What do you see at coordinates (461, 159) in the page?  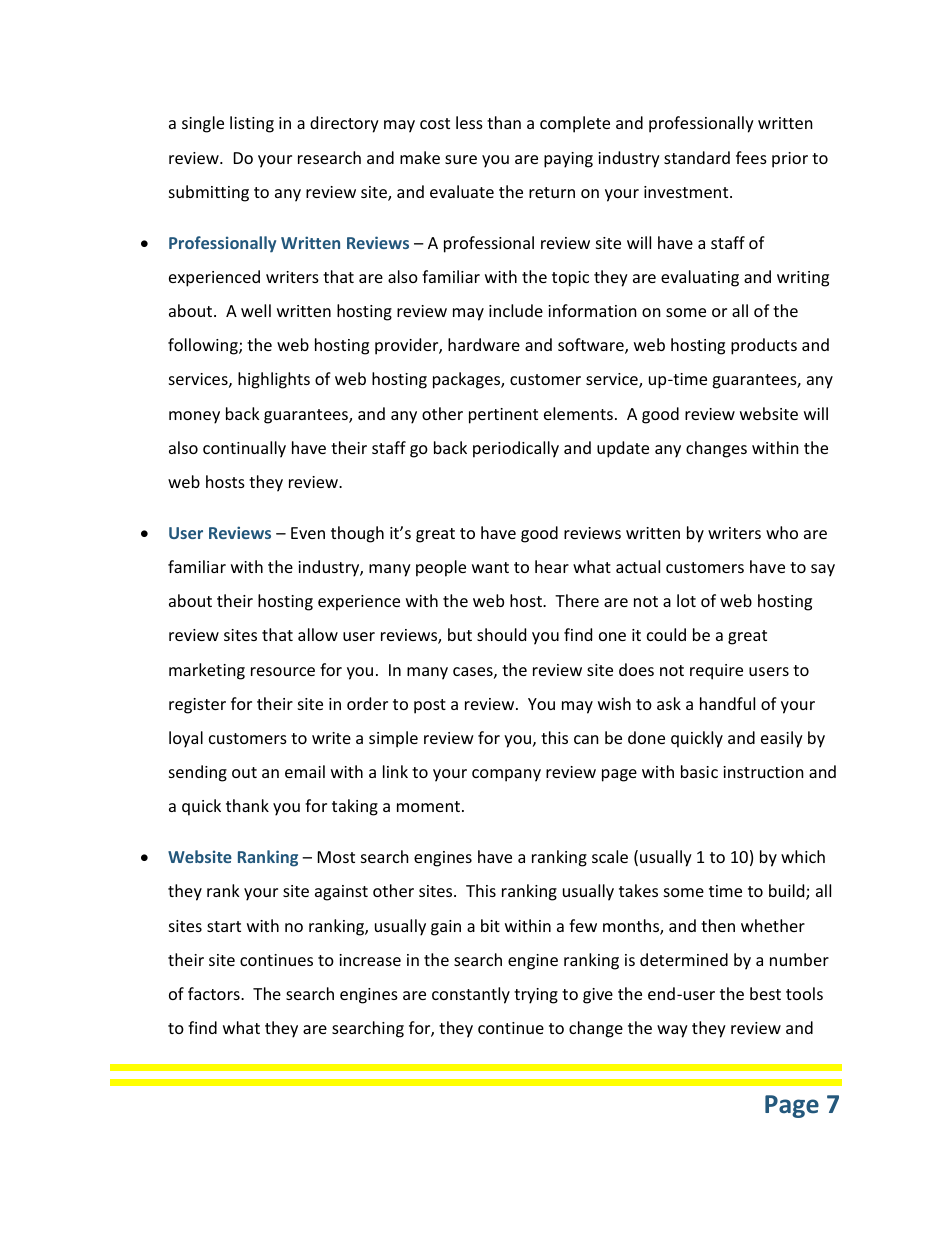 I see `sure` at bounding box center [461, 159].
